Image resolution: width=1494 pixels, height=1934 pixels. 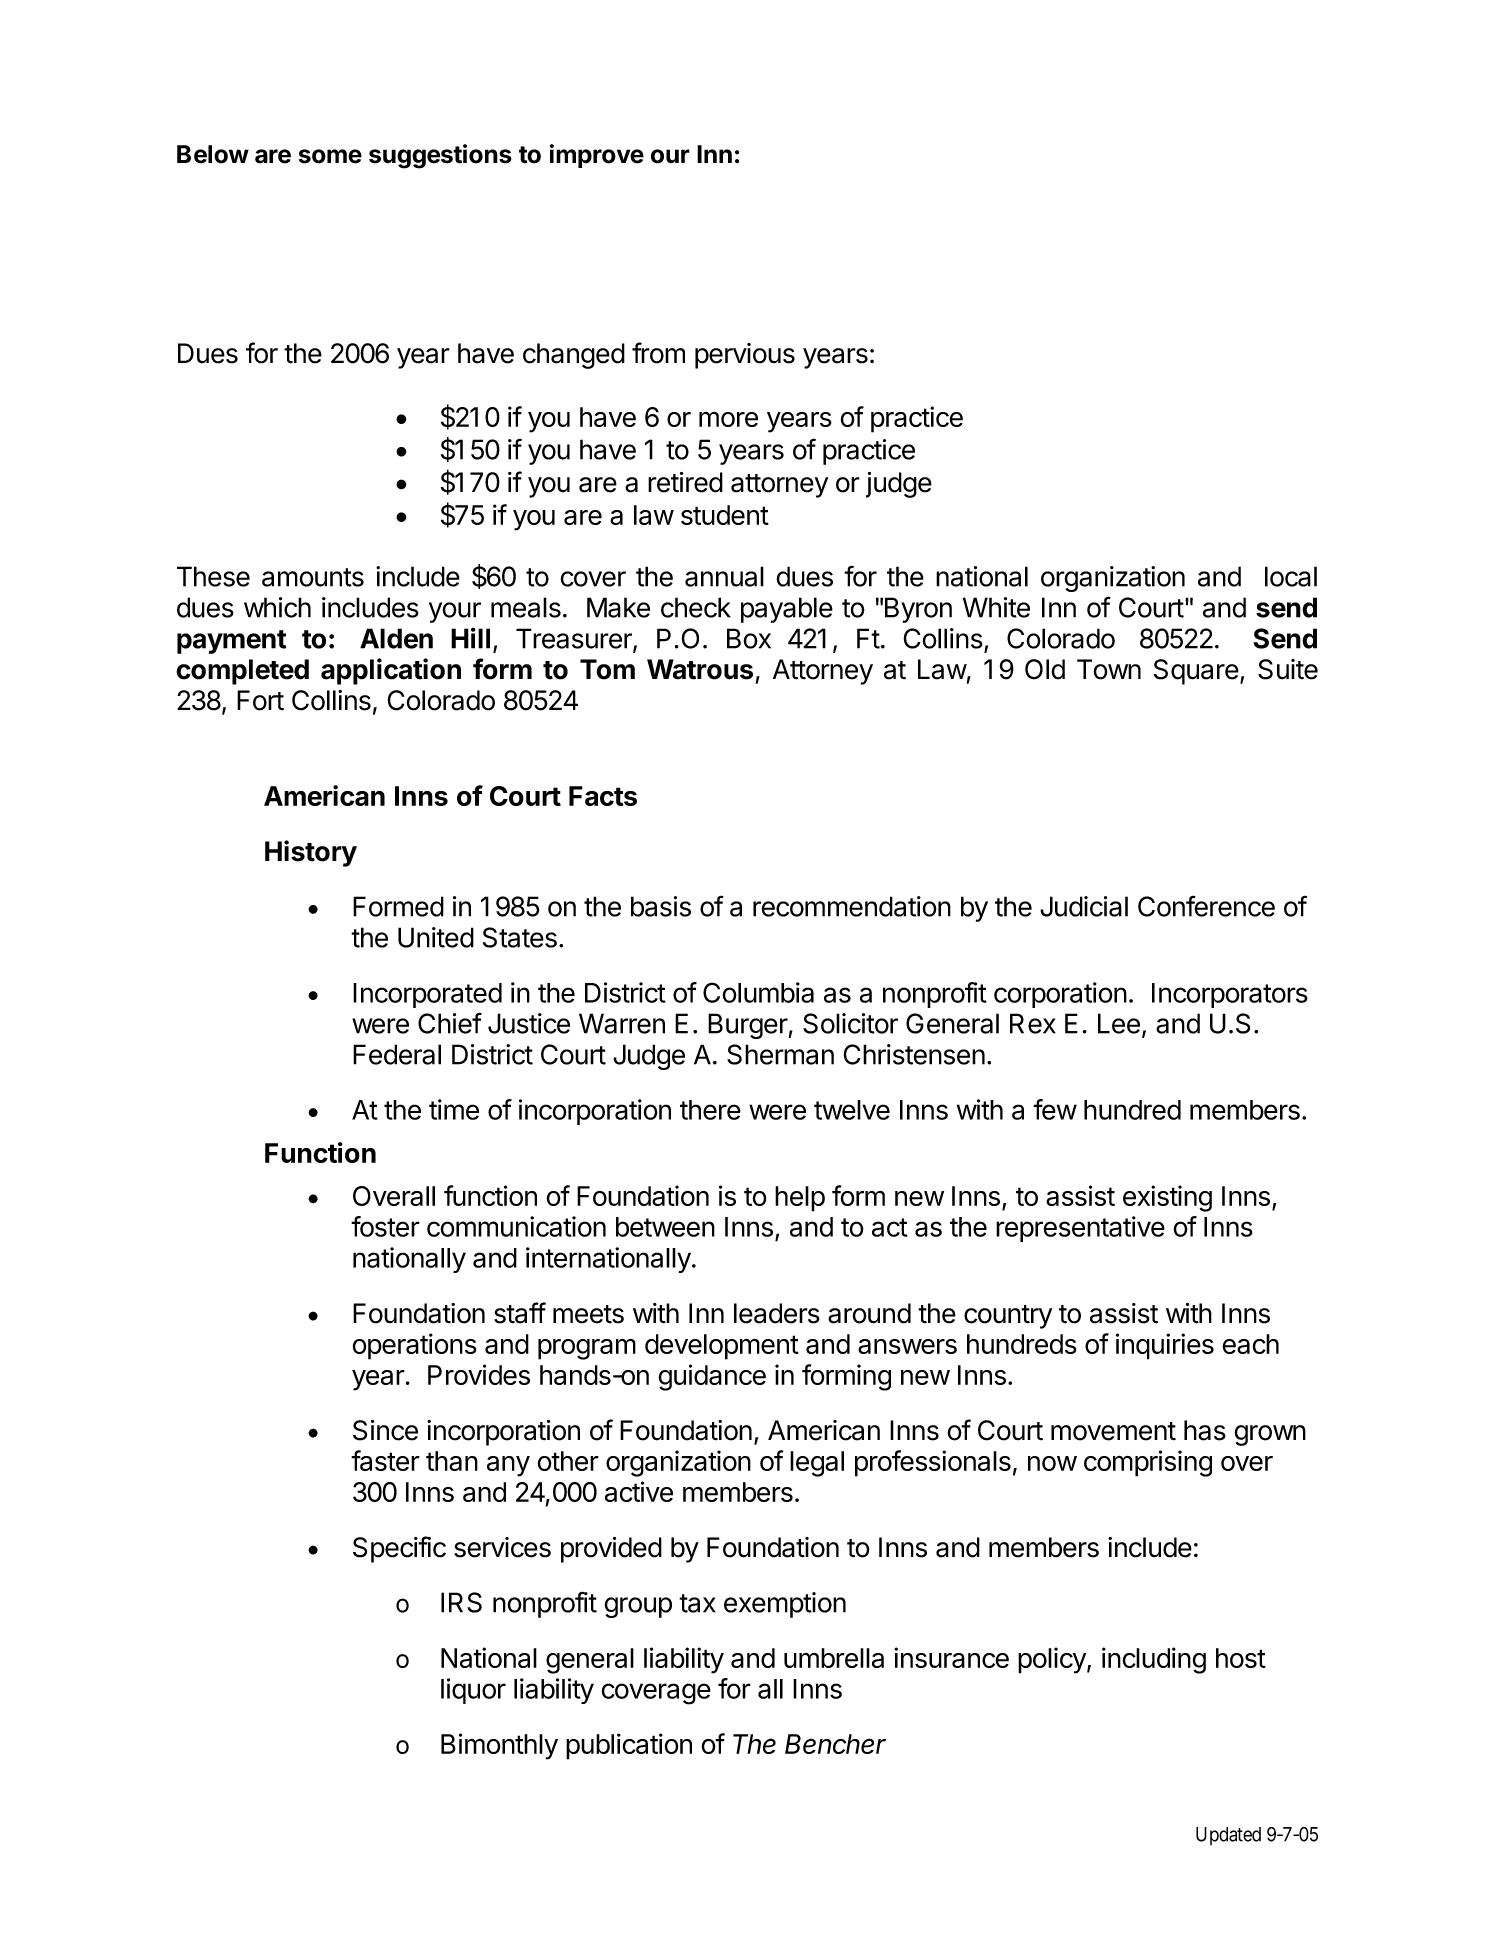 What do you see at coordinates (1119, 1023) in the screenshot?
I see `Lee` at bounding box center [1119, 1023].
